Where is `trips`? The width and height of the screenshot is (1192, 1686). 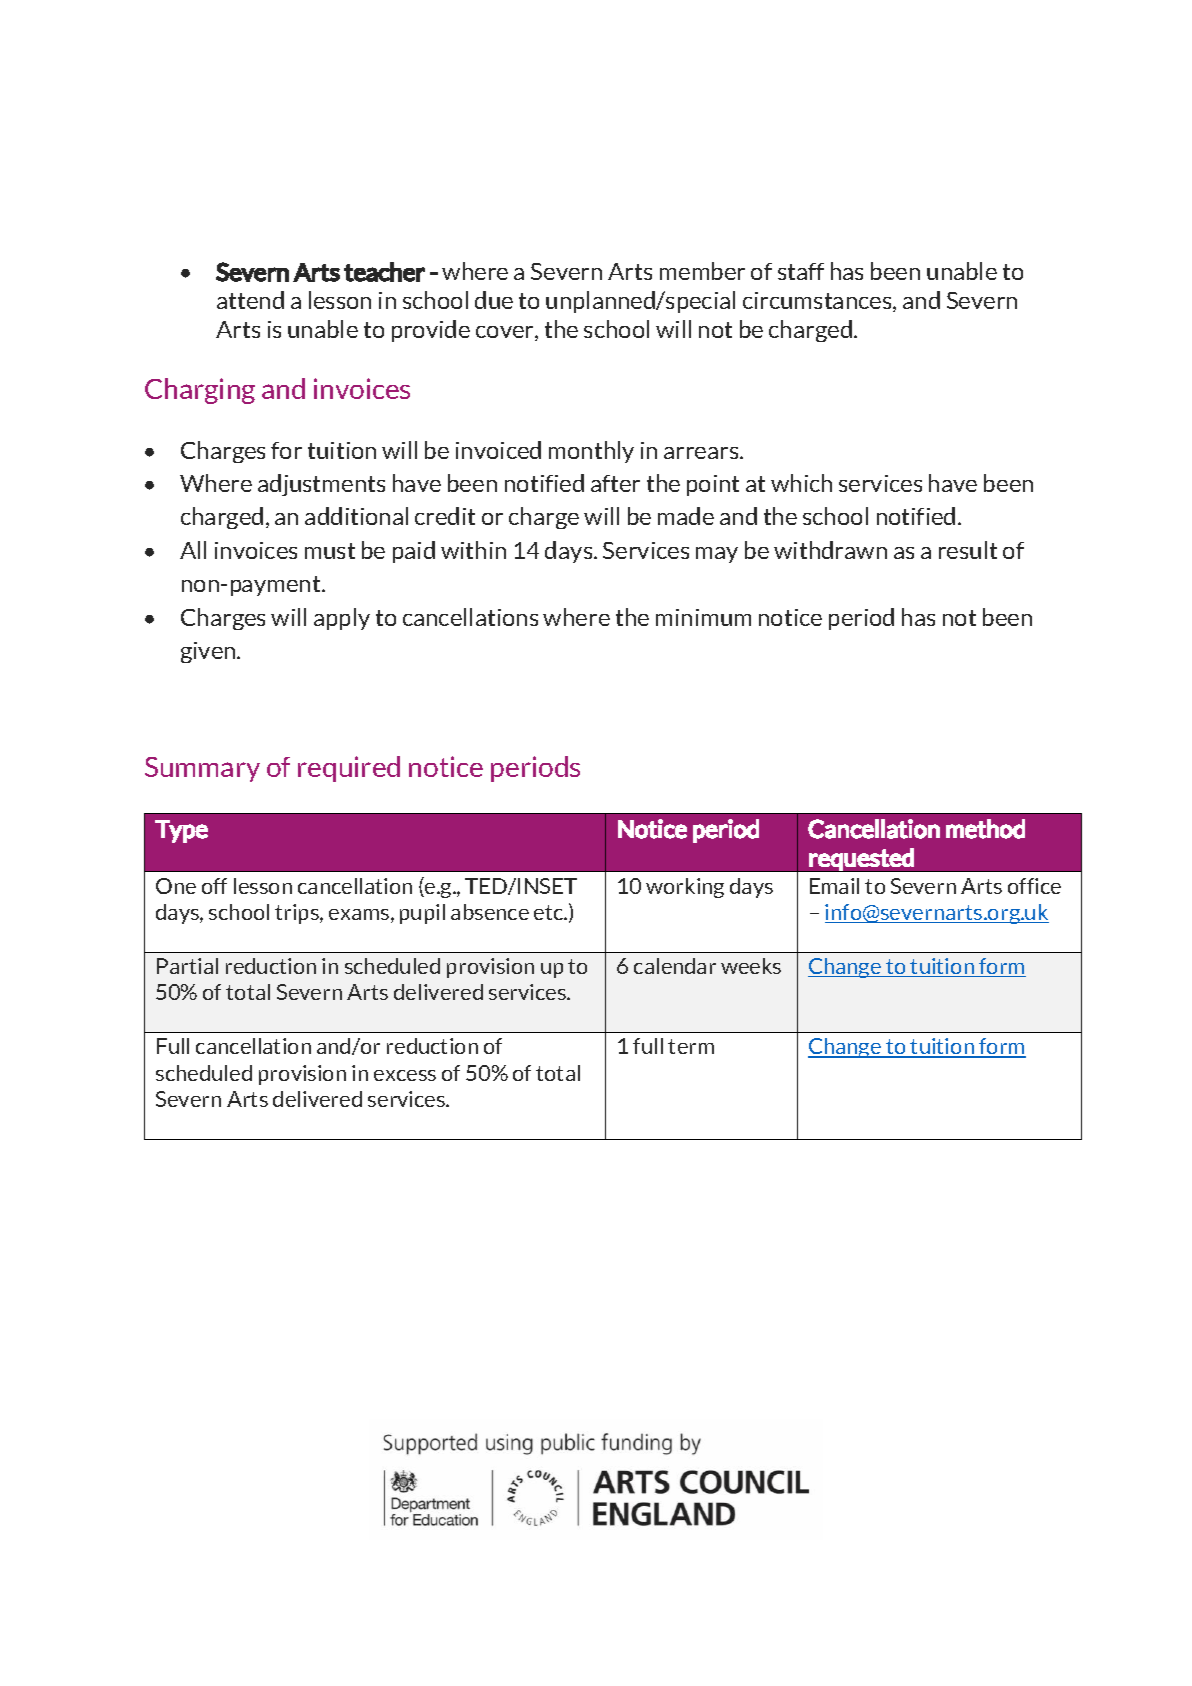
trips is located at coordinates (298, 914).
